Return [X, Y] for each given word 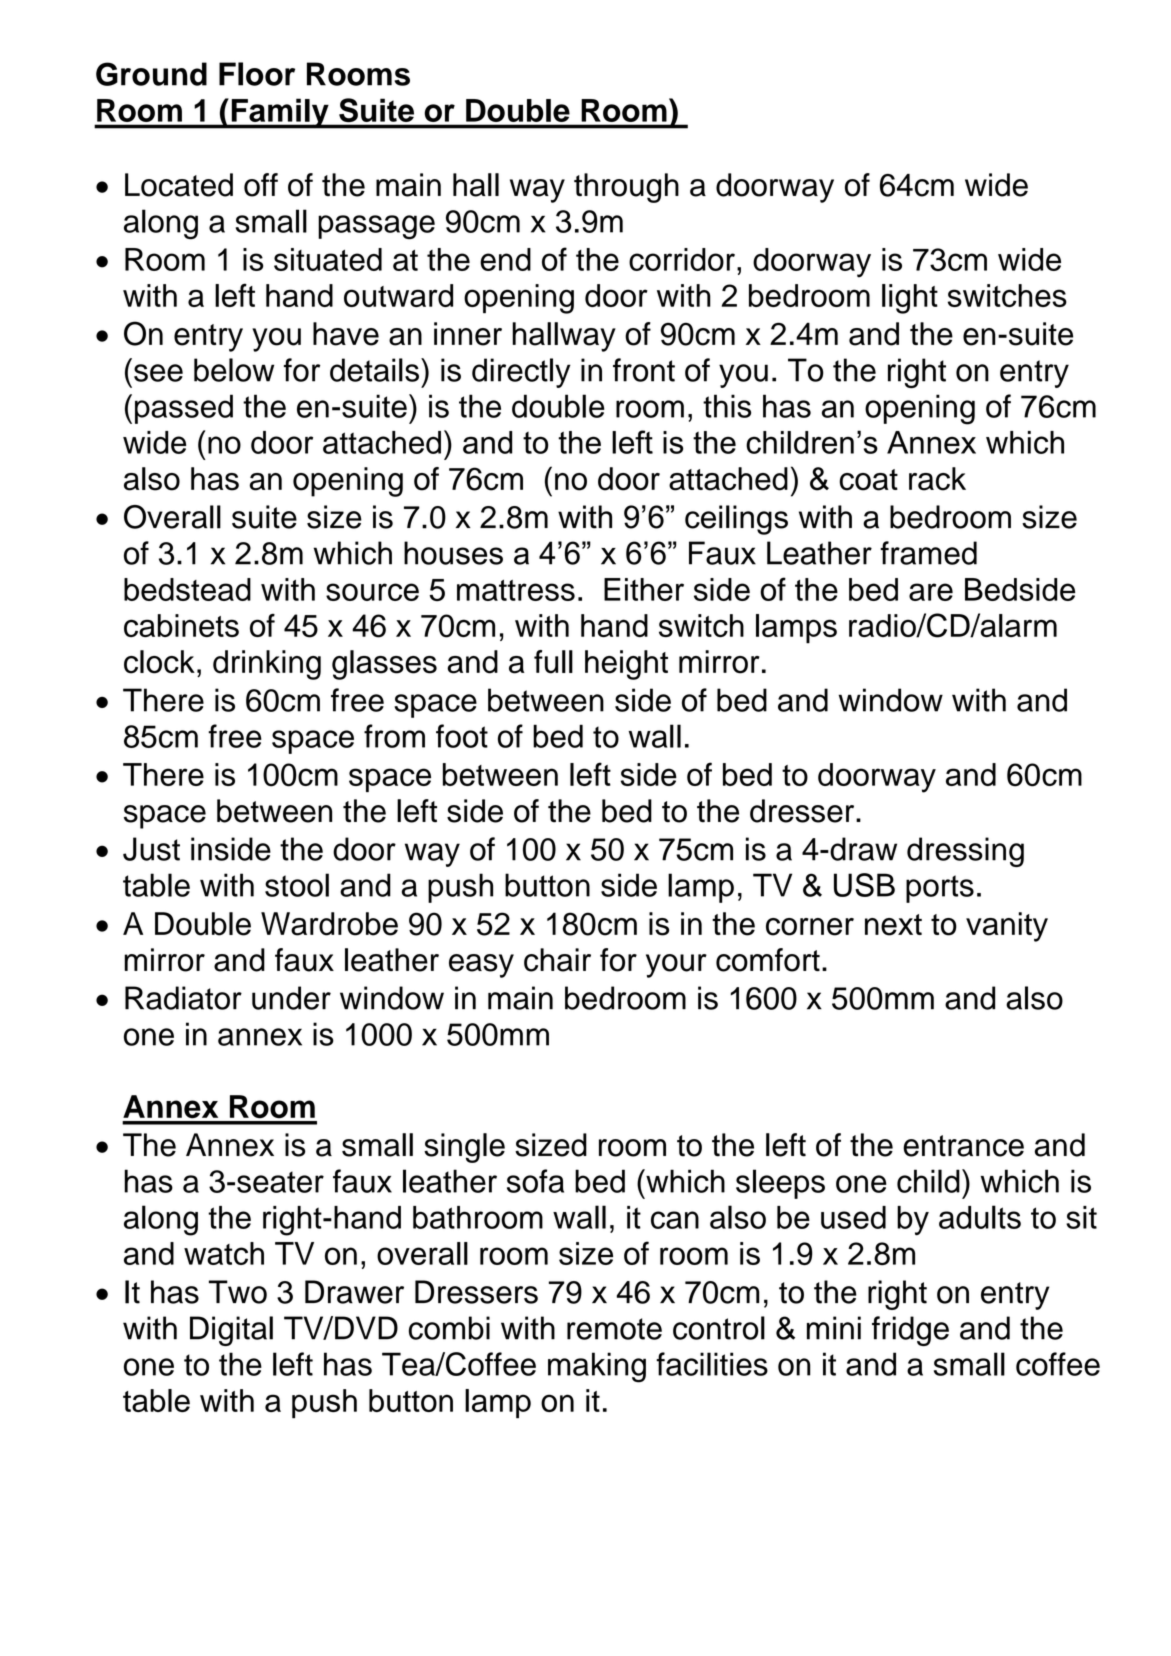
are [931, 592]
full [553, 662]
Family [280, 113]
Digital [231, 1331]
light [910, 299]
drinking [267, 665]
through [626, 188]
